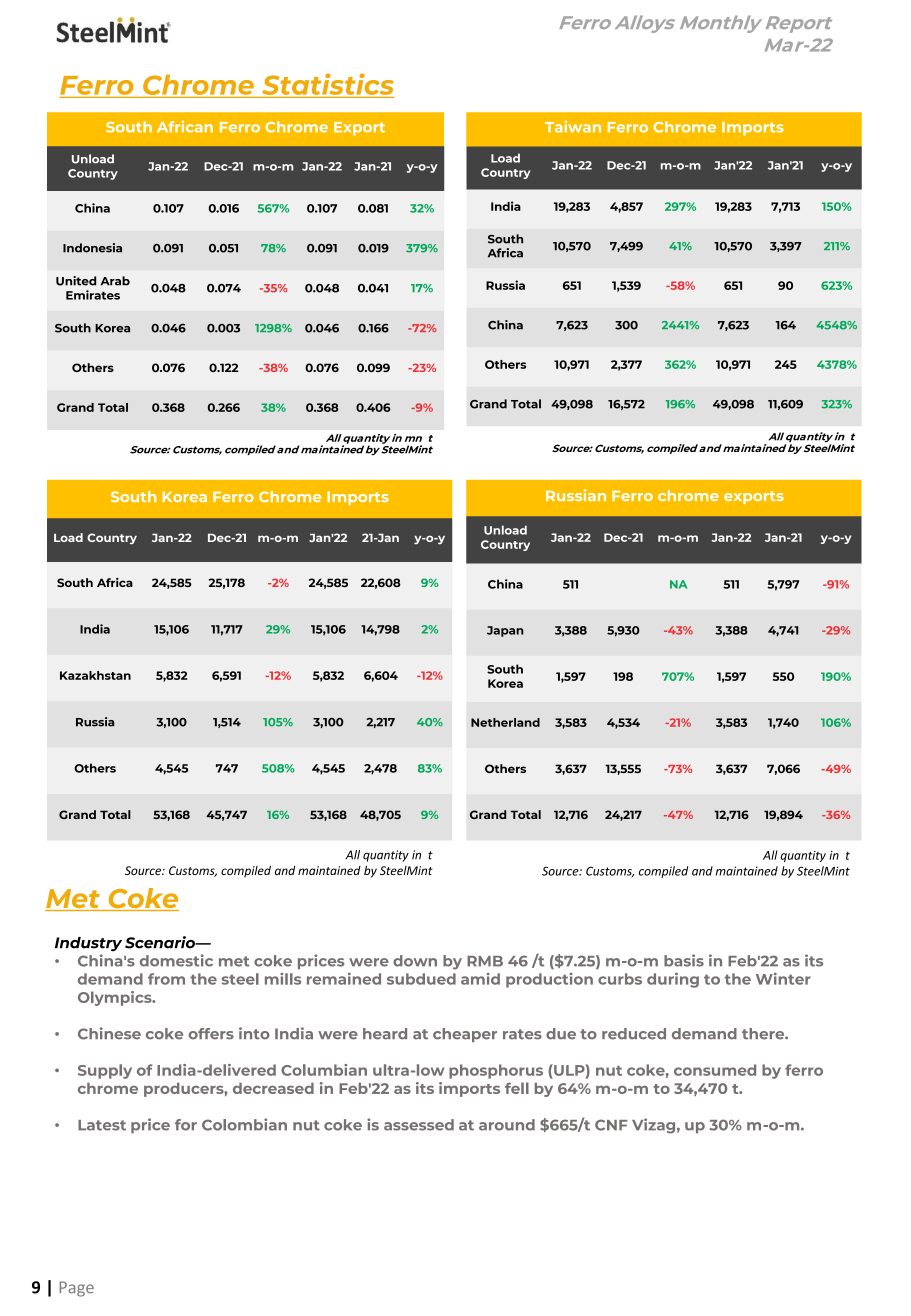  Describe the element at coordinates (92, 248) in the screenshot. I see `Indonesia` at that location.
